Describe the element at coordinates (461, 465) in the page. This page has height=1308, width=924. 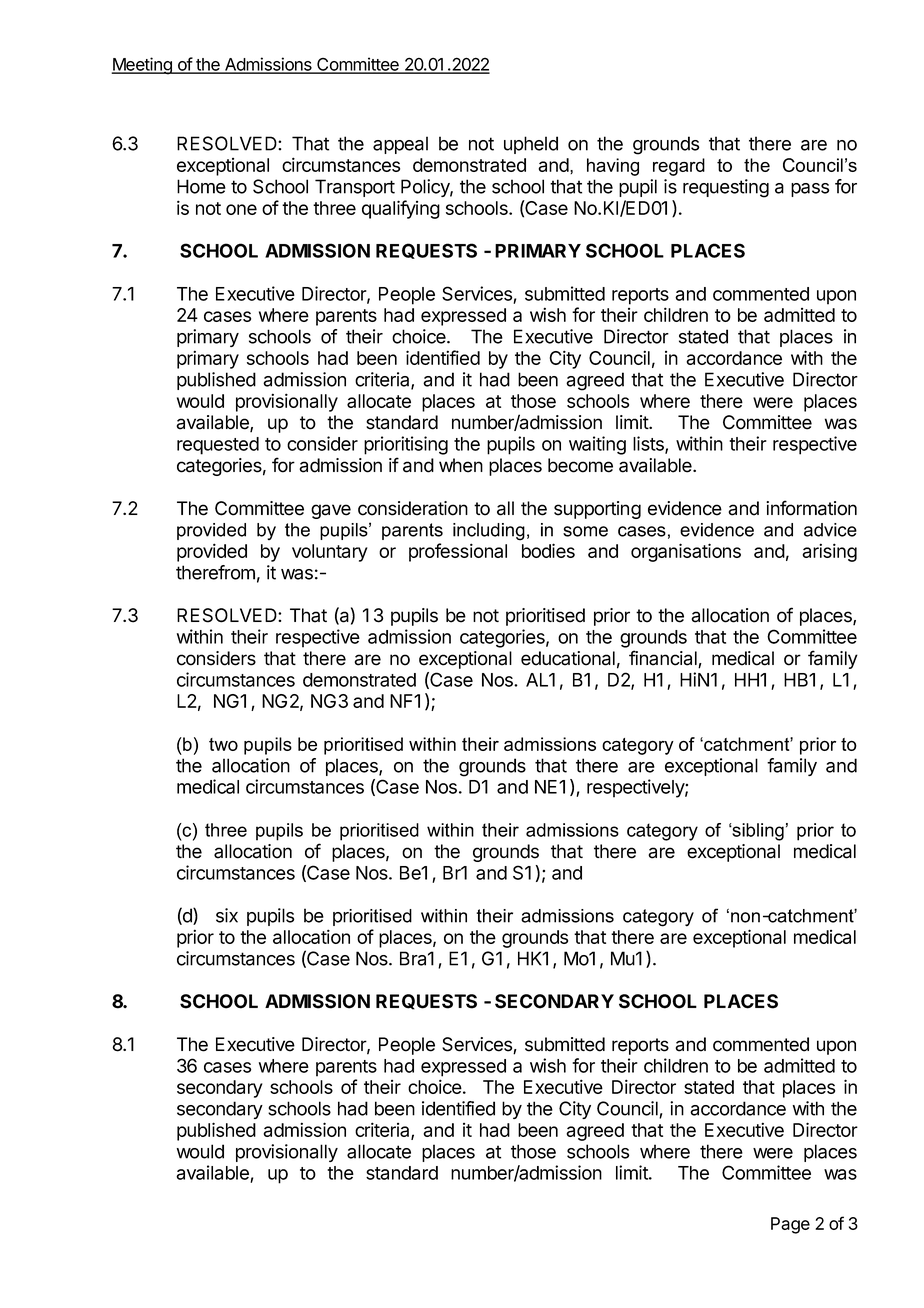
I see `when` at that location.
